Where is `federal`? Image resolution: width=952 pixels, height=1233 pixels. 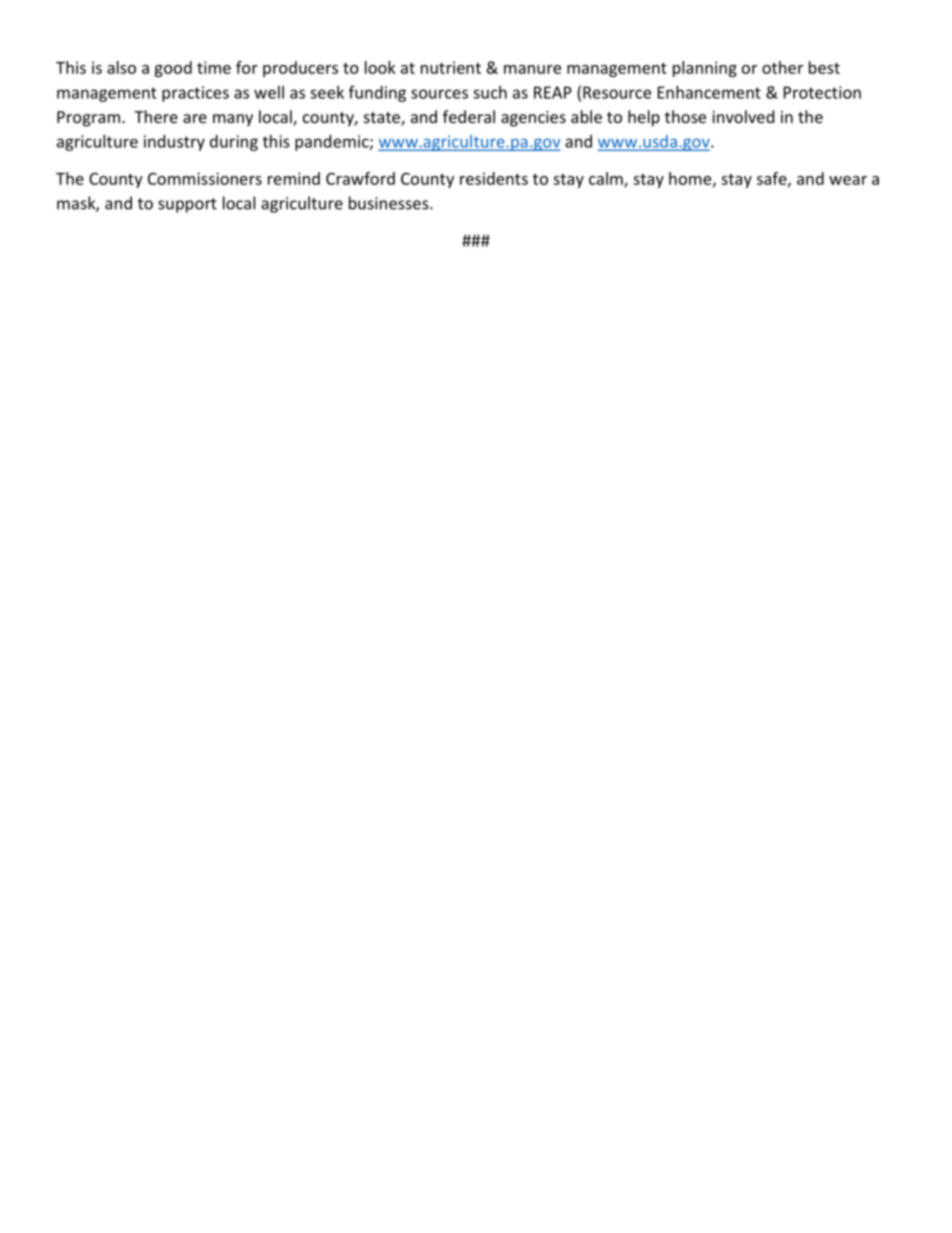
federal is located at coordinates (469, 116).
